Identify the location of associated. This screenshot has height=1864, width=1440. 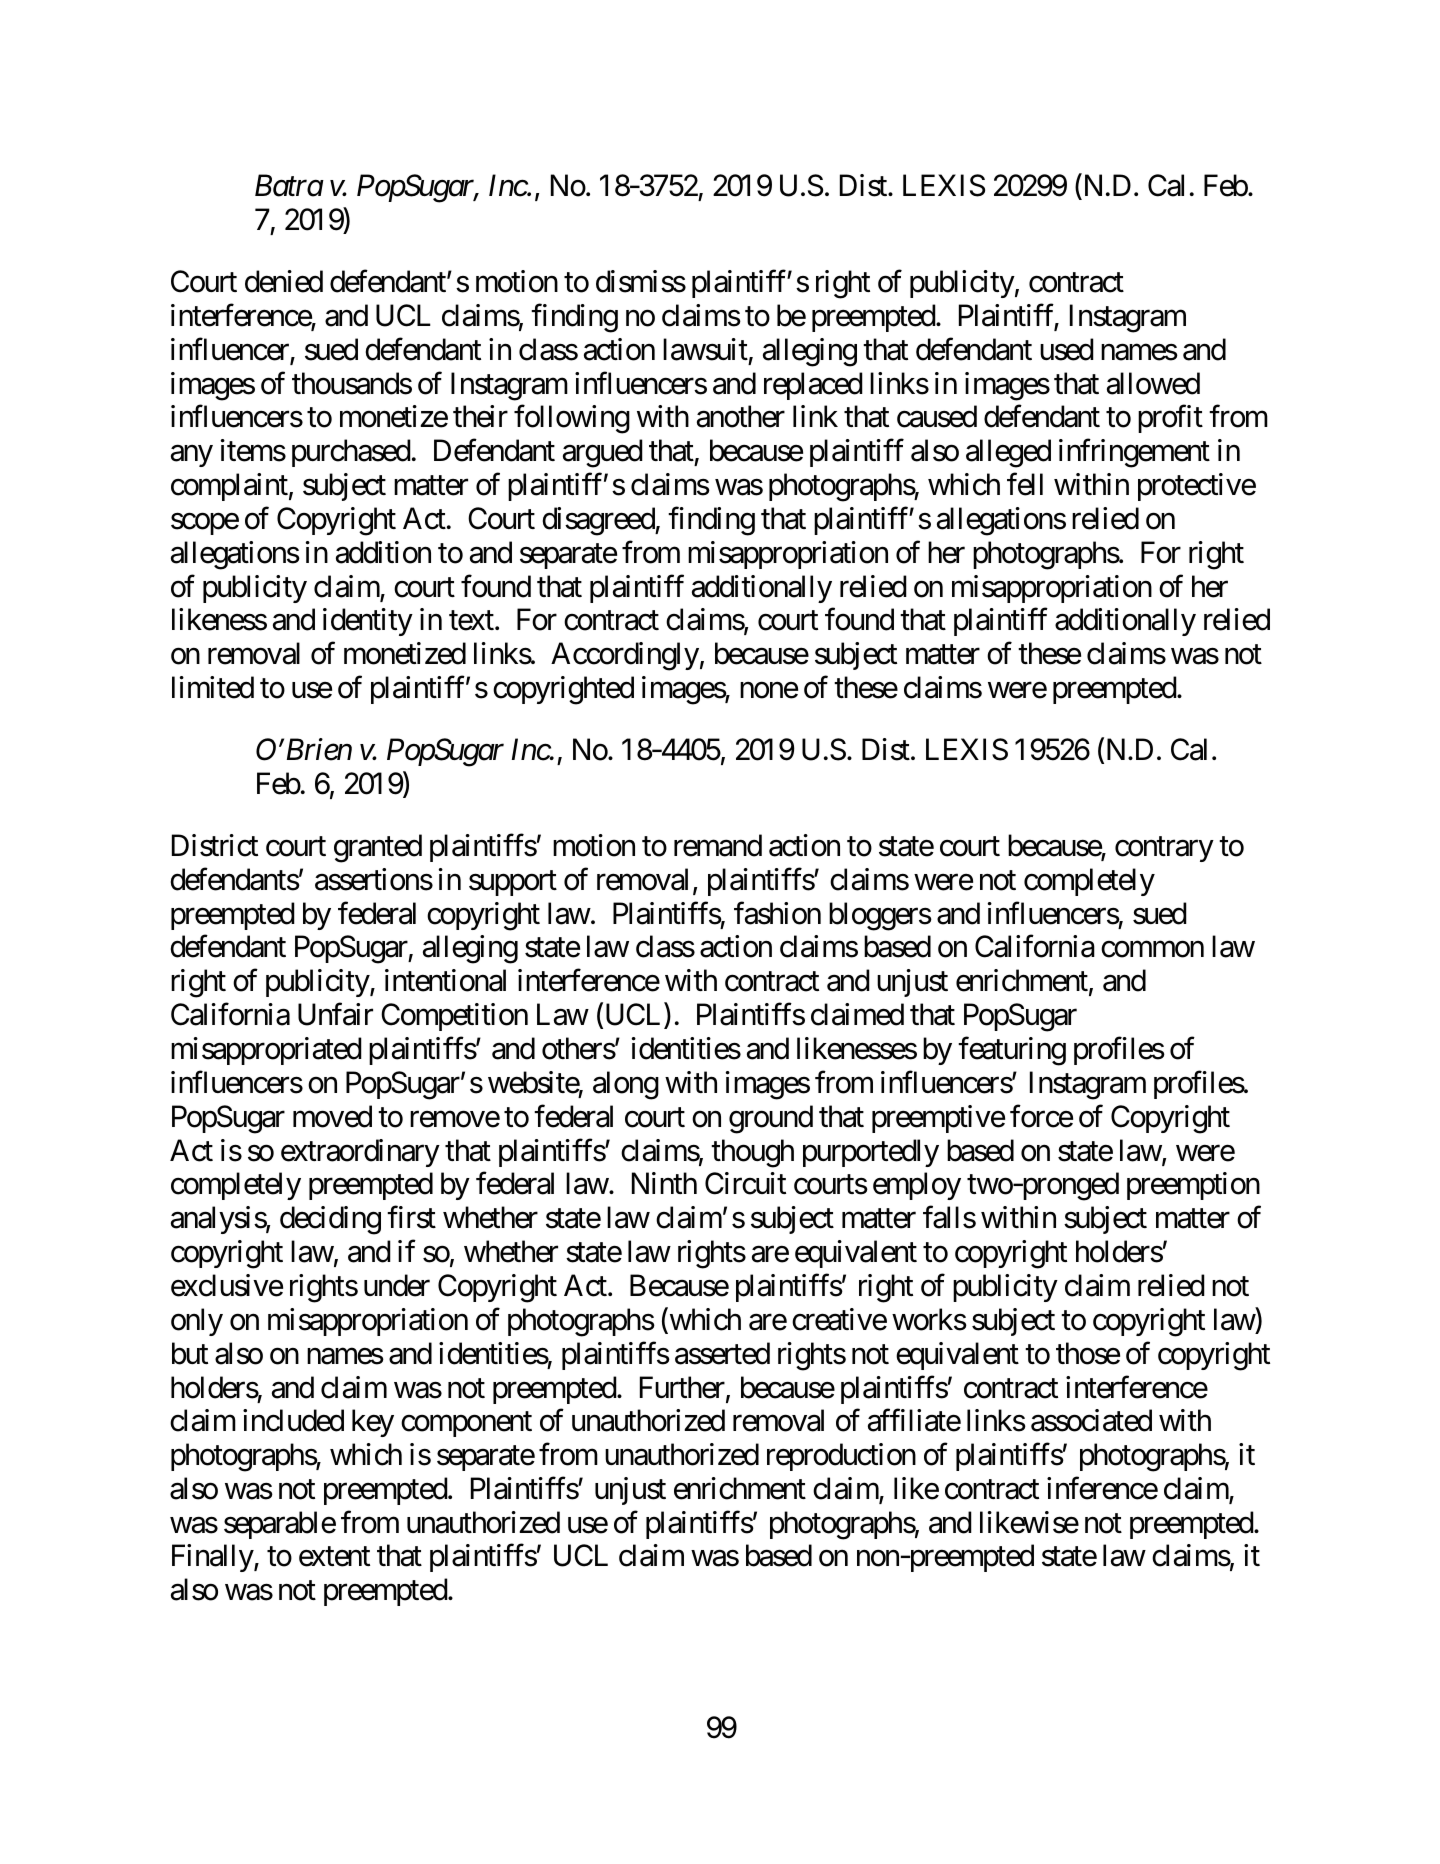
(1091, 1420).
